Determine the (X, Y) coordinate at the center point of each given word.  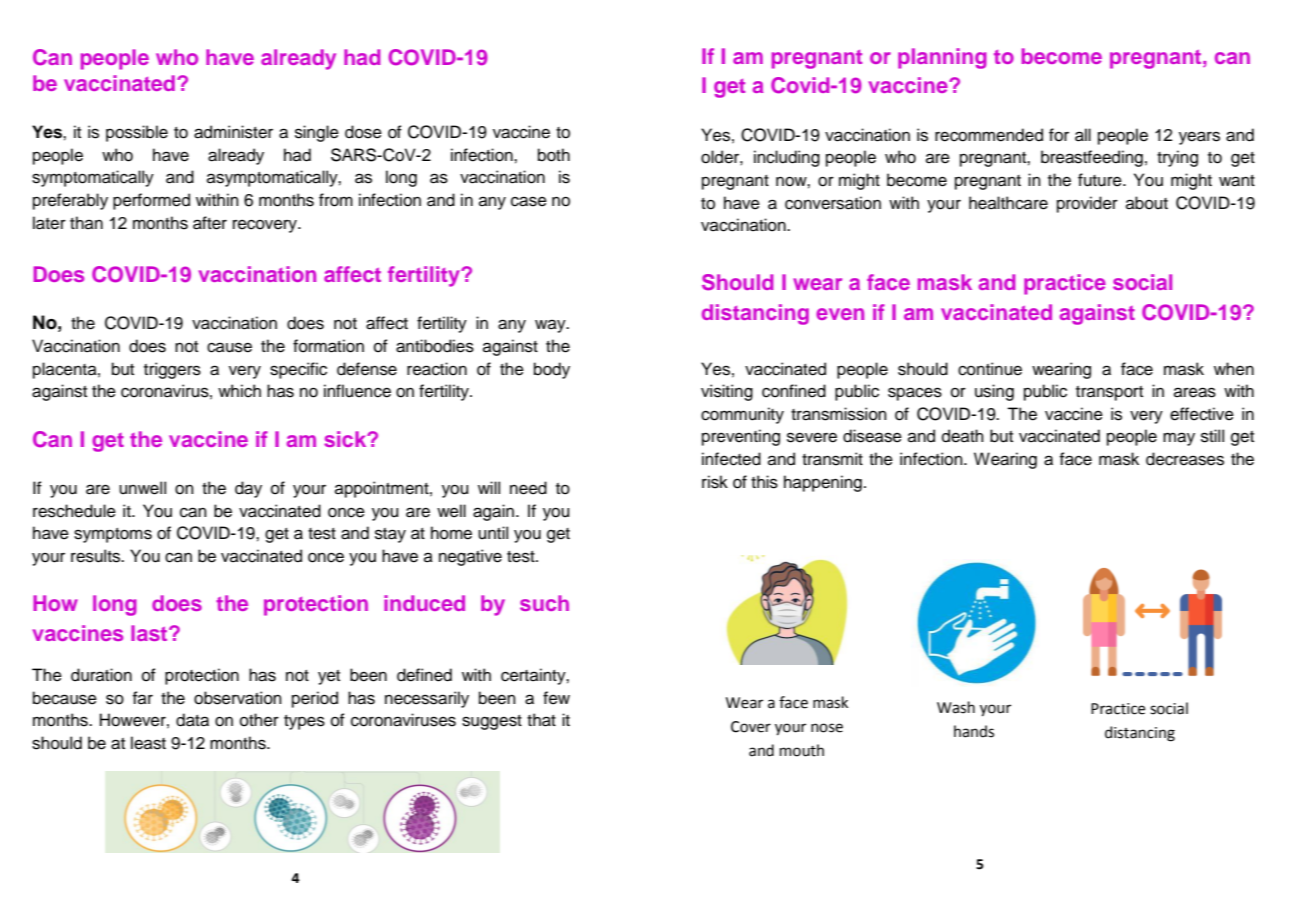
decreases (1185, 459)
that (541, 720)
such (544, 603)
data (192, 720)
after (210, 223)
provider (1087, 204)
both (554, 155)
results (97, 556)
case (529, 201)
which (239, 391)
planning (942, 58)
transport (1109, 393)
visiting (727, 392)
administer (233, 132)
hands (974, 731)
